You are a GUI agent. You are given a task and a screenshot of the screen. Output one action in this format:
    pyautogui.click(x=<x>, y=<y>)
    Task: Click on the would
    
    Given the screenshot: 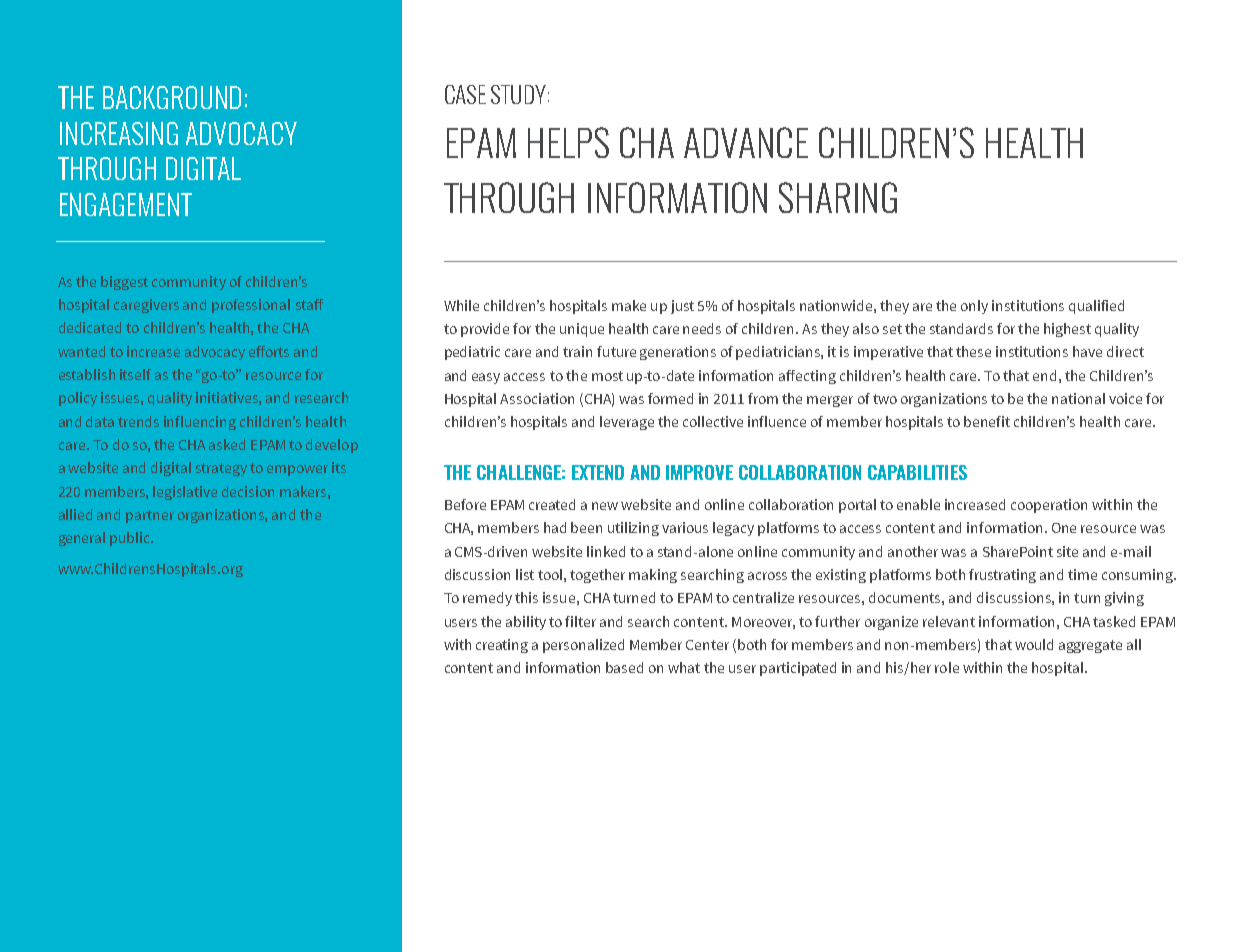 What is the action you would take?
    pyautogui.click(x=1034, y=644)
